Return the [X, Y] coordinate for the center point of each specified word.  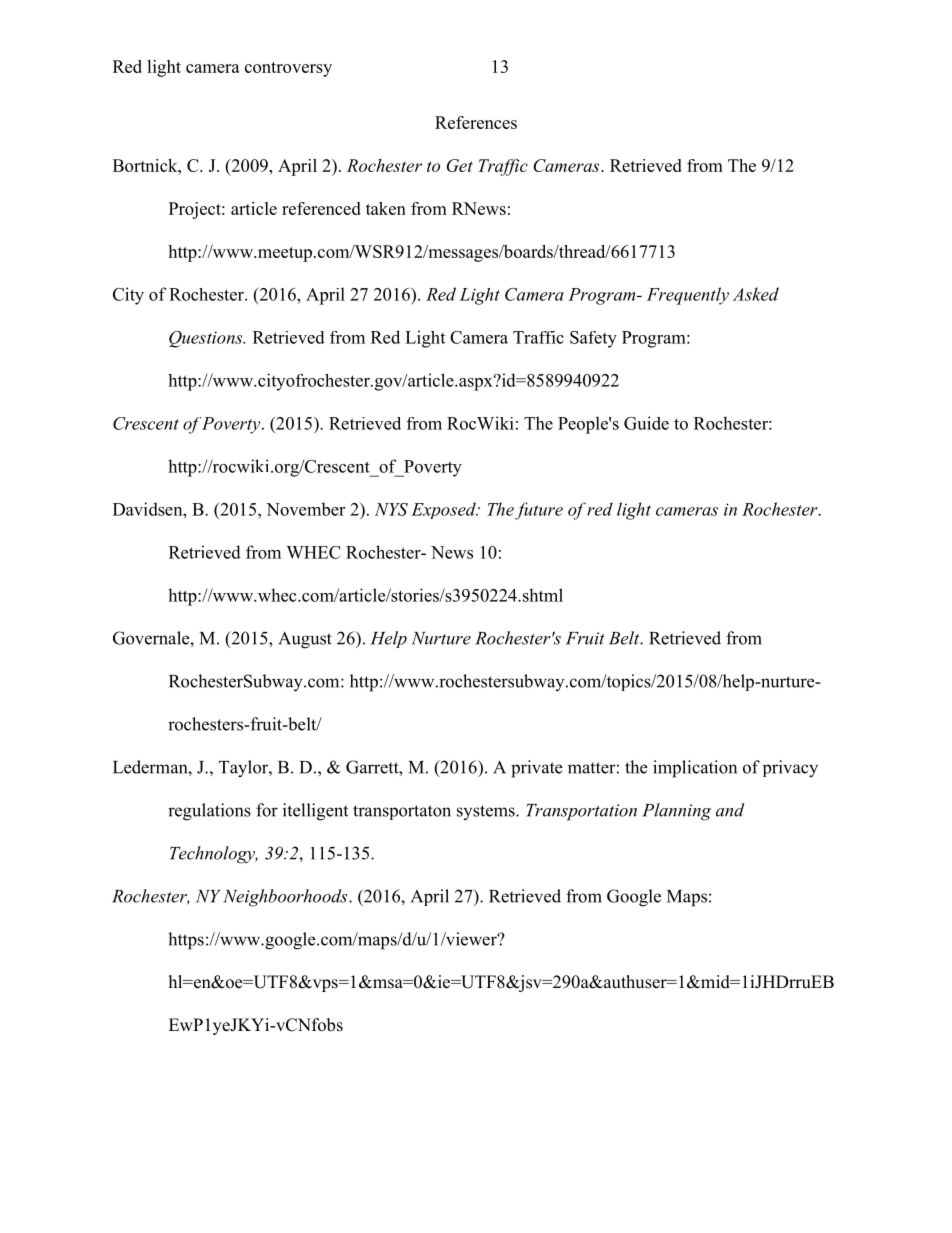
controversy [288, 69]
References [476, 122]
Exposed [444, 510]
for [267, 810]
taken [386, 208]
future [539, 511]
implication [695, 769]
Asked [756, 294]
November [305, 509]
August [305, 640]
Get [460, 165]
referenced [321, 208]
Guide [646, 423]
